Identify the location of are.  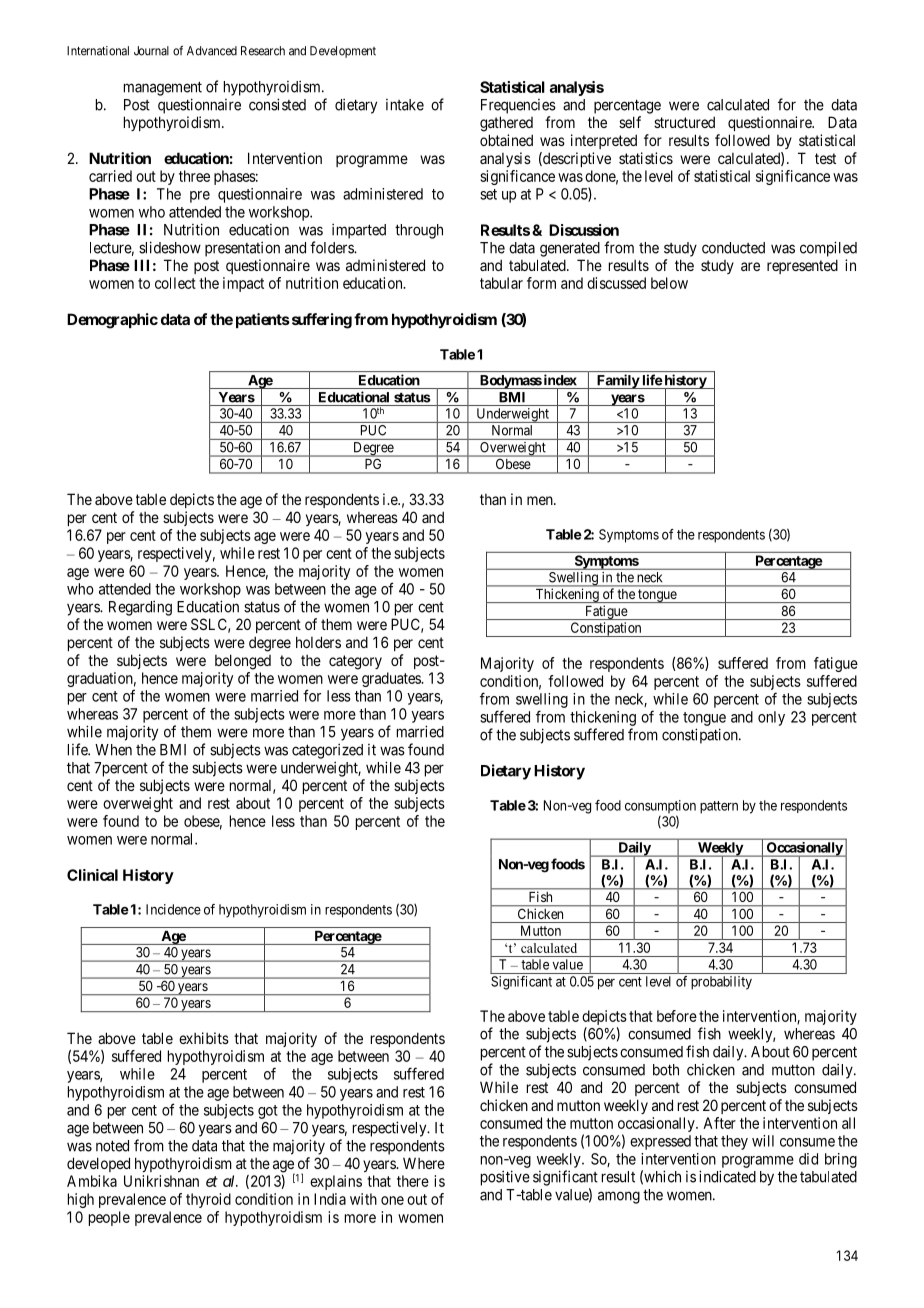
(750, 266).
